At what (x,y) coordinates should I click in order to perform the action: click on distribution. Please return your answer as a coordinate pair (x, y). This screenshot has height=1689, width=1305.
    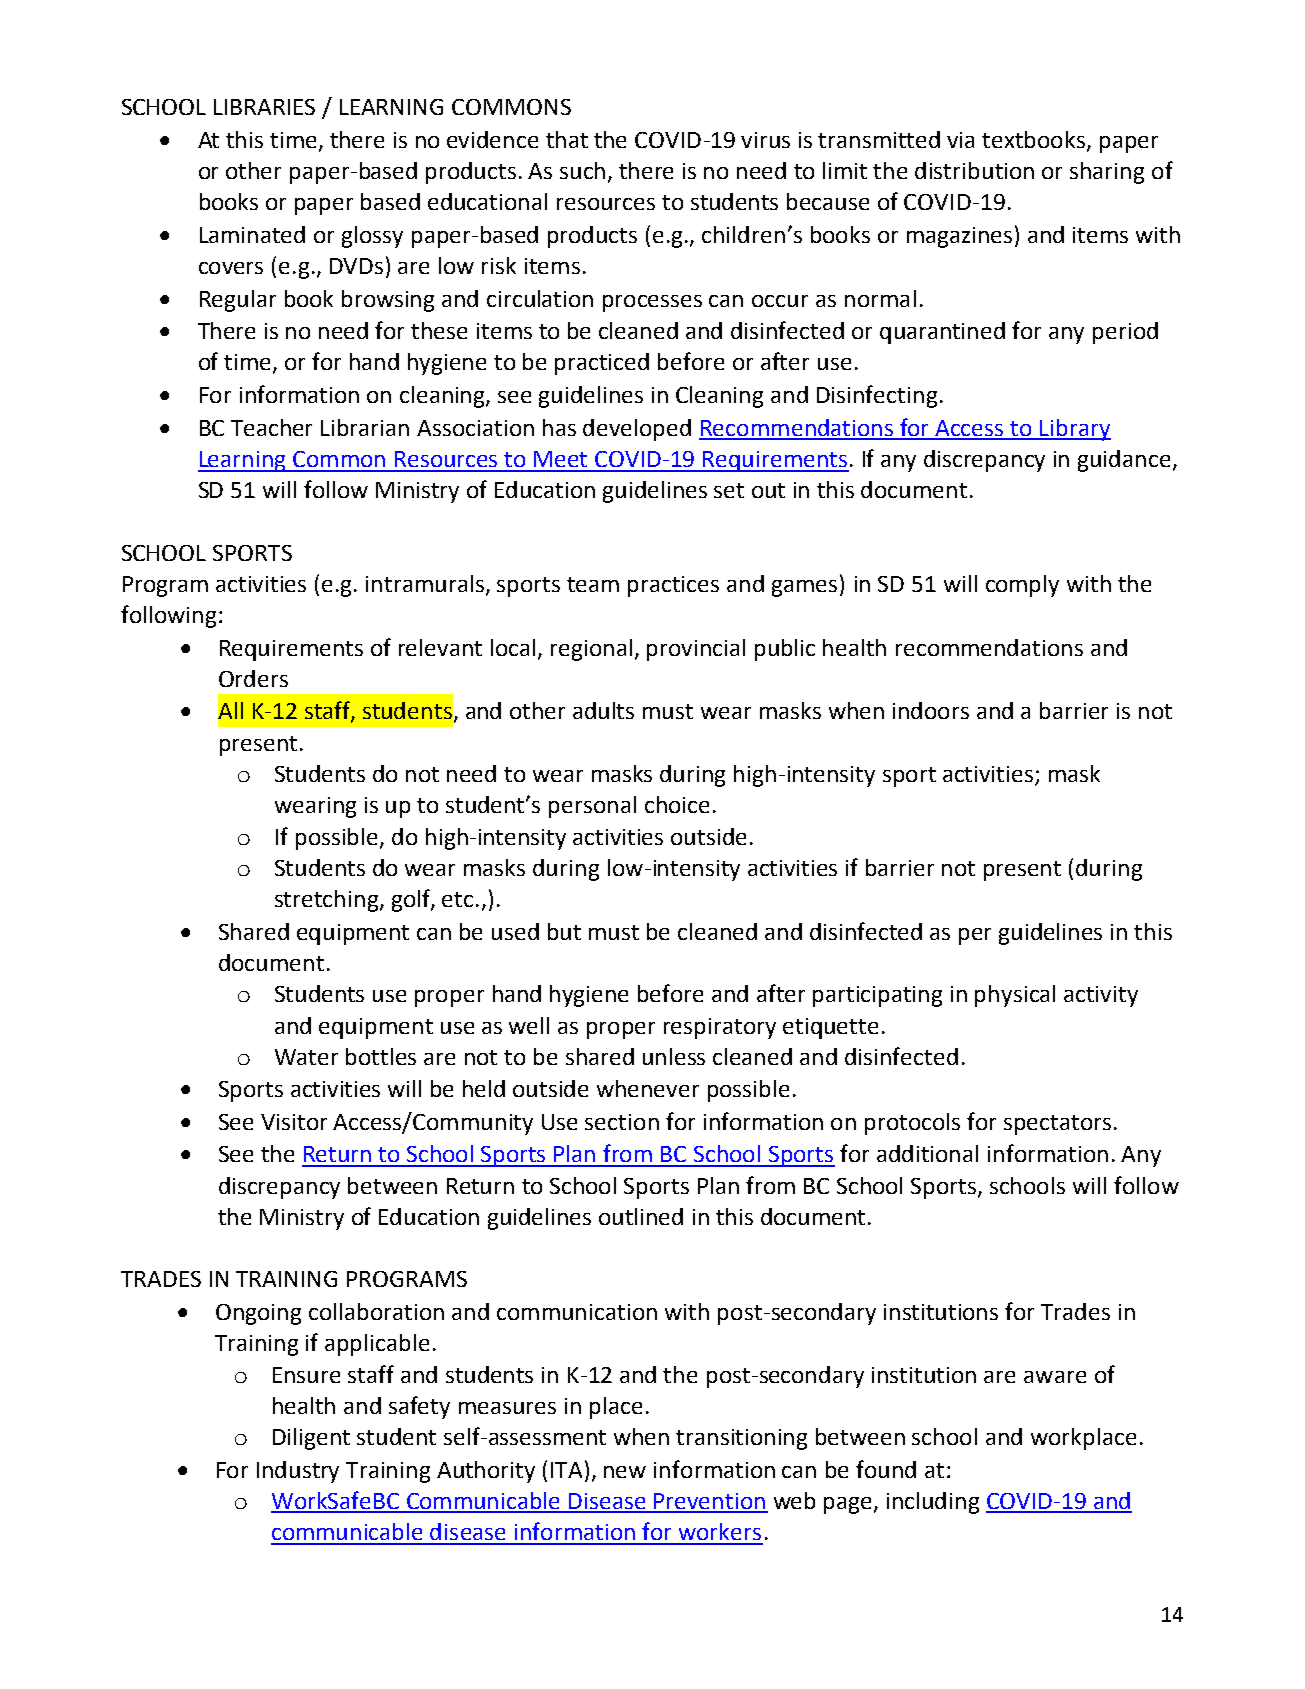
    Looking at the image, I should click on (974, 170).
